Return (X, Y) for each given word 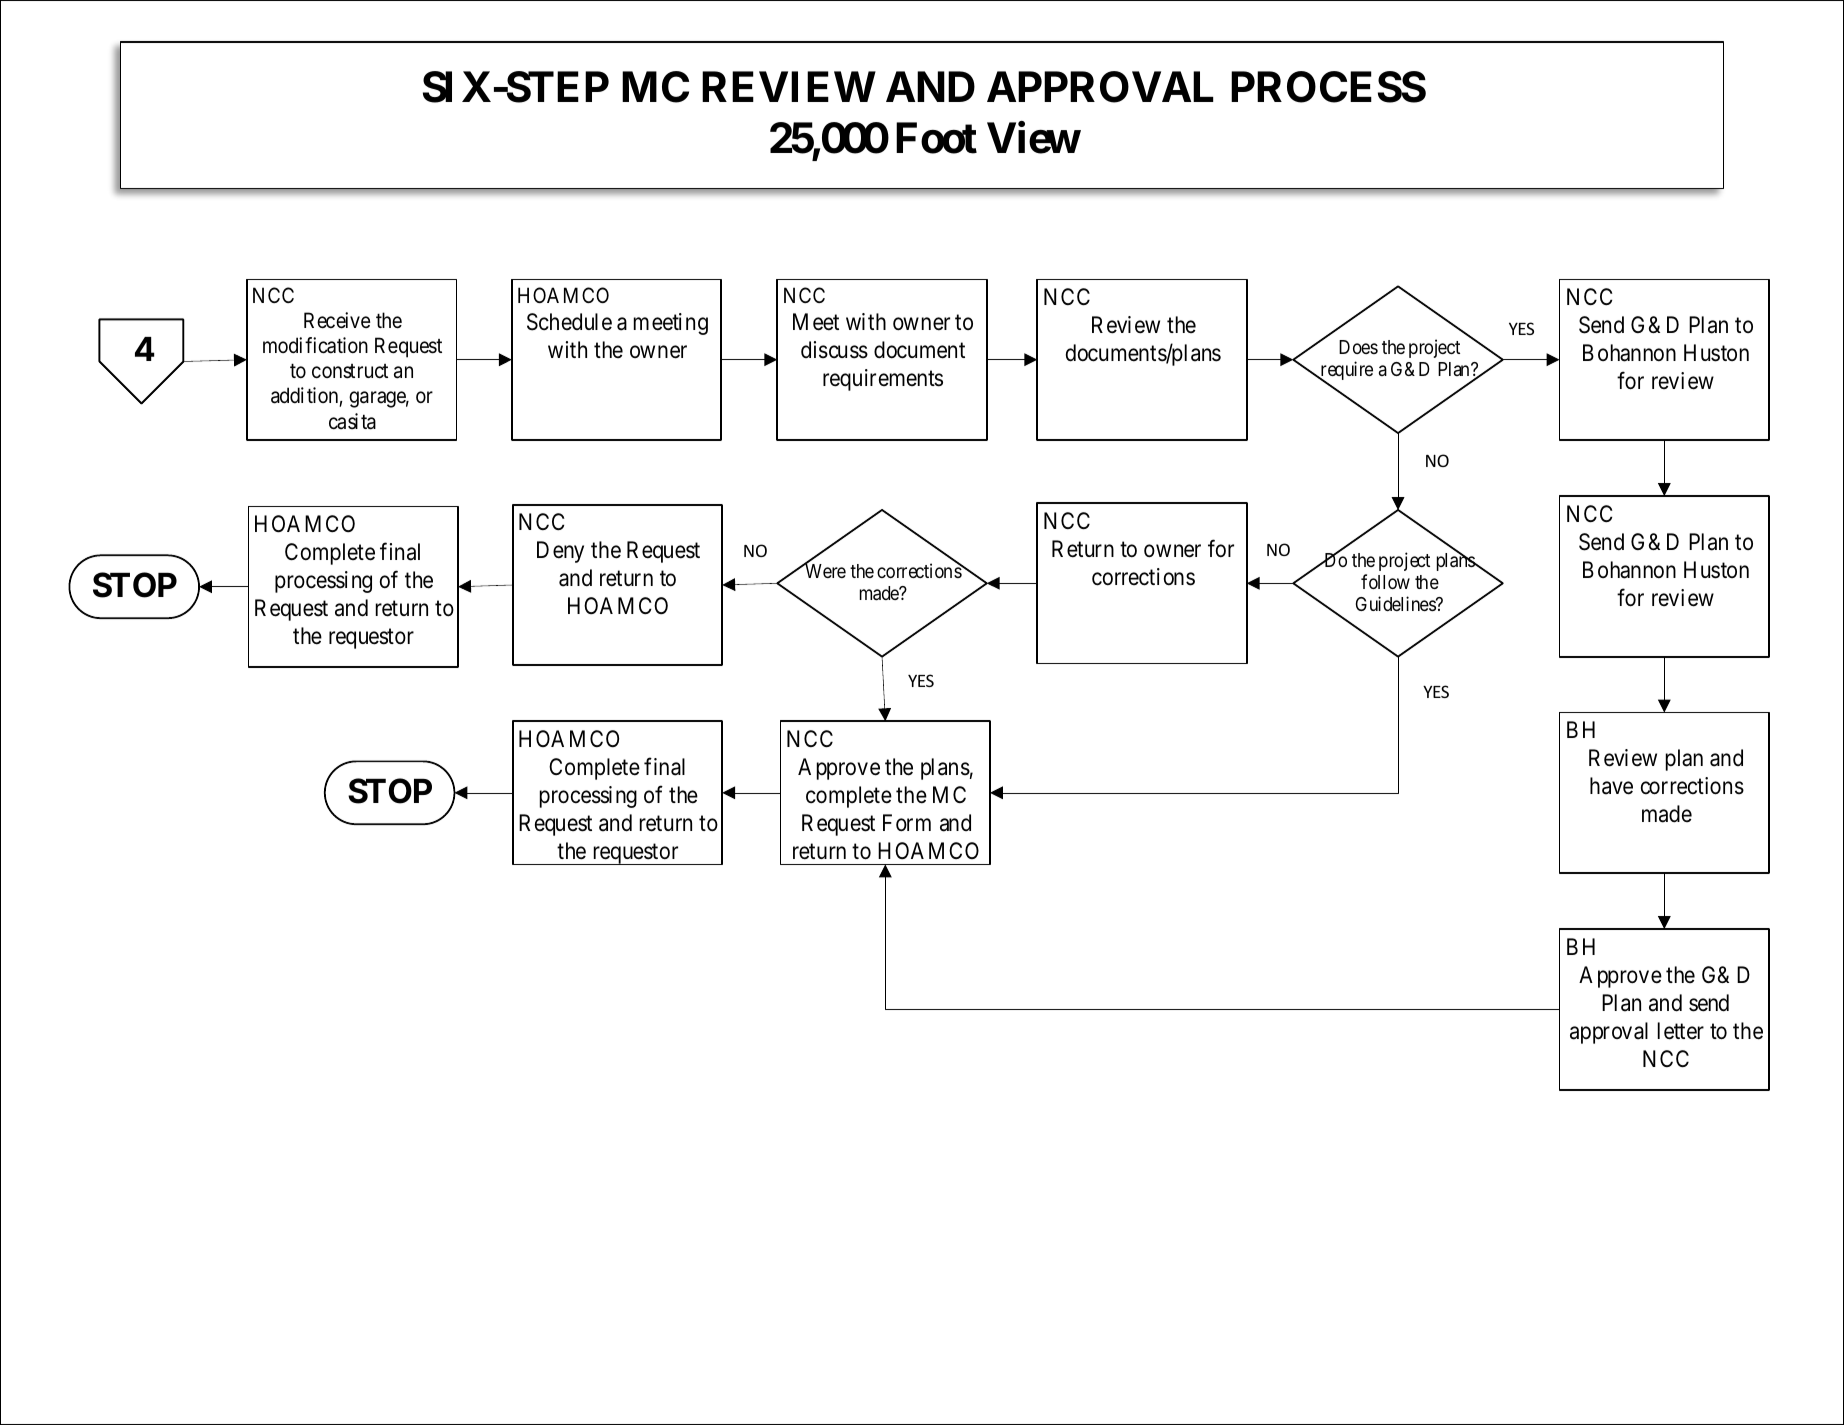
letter (1681, 1031)
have (1611, 786)
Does (1358, 347)
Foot (936, 138)
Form (907, 823)
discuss (834, 350)
